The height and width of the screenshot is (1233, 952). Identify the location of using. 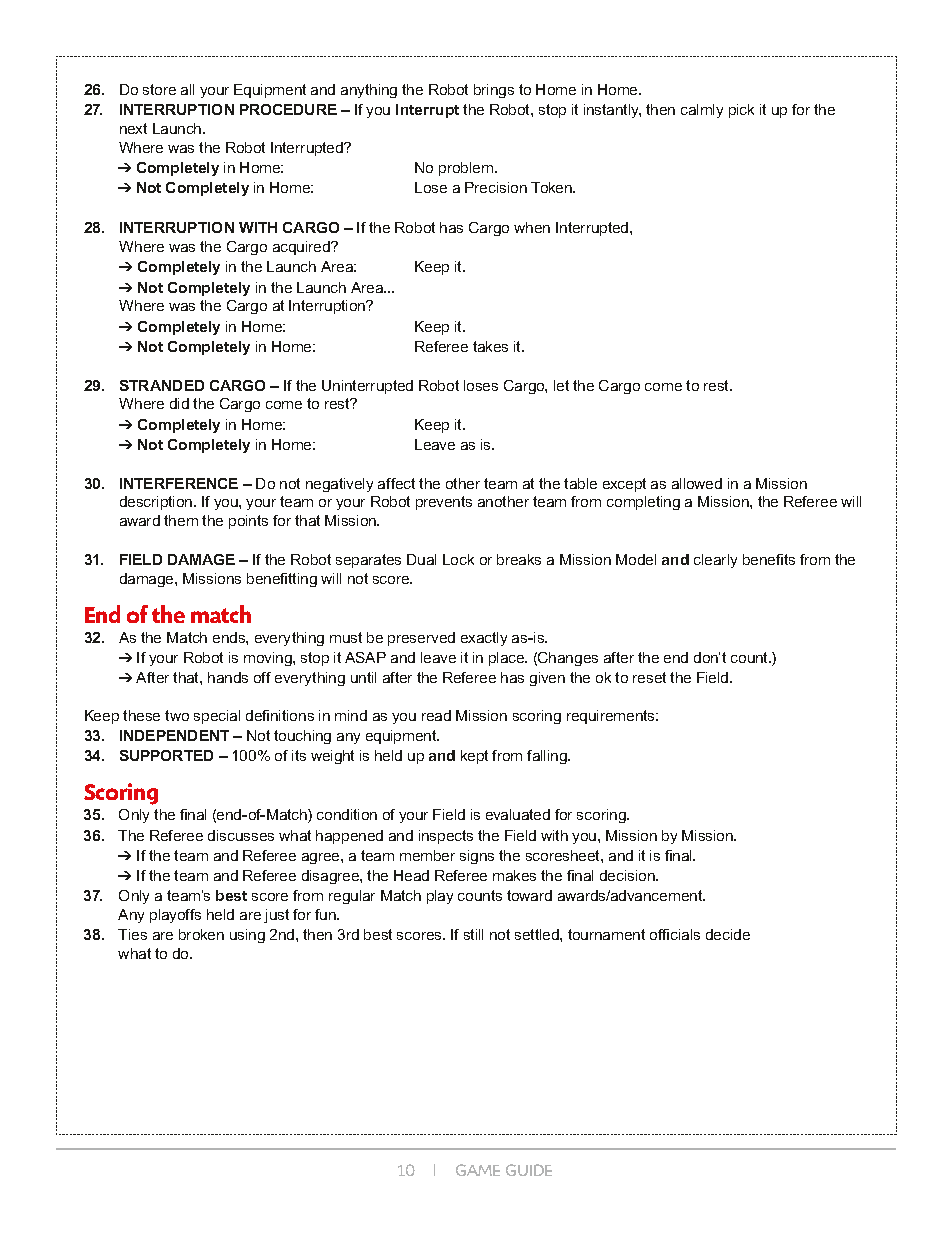
(247, 936).
